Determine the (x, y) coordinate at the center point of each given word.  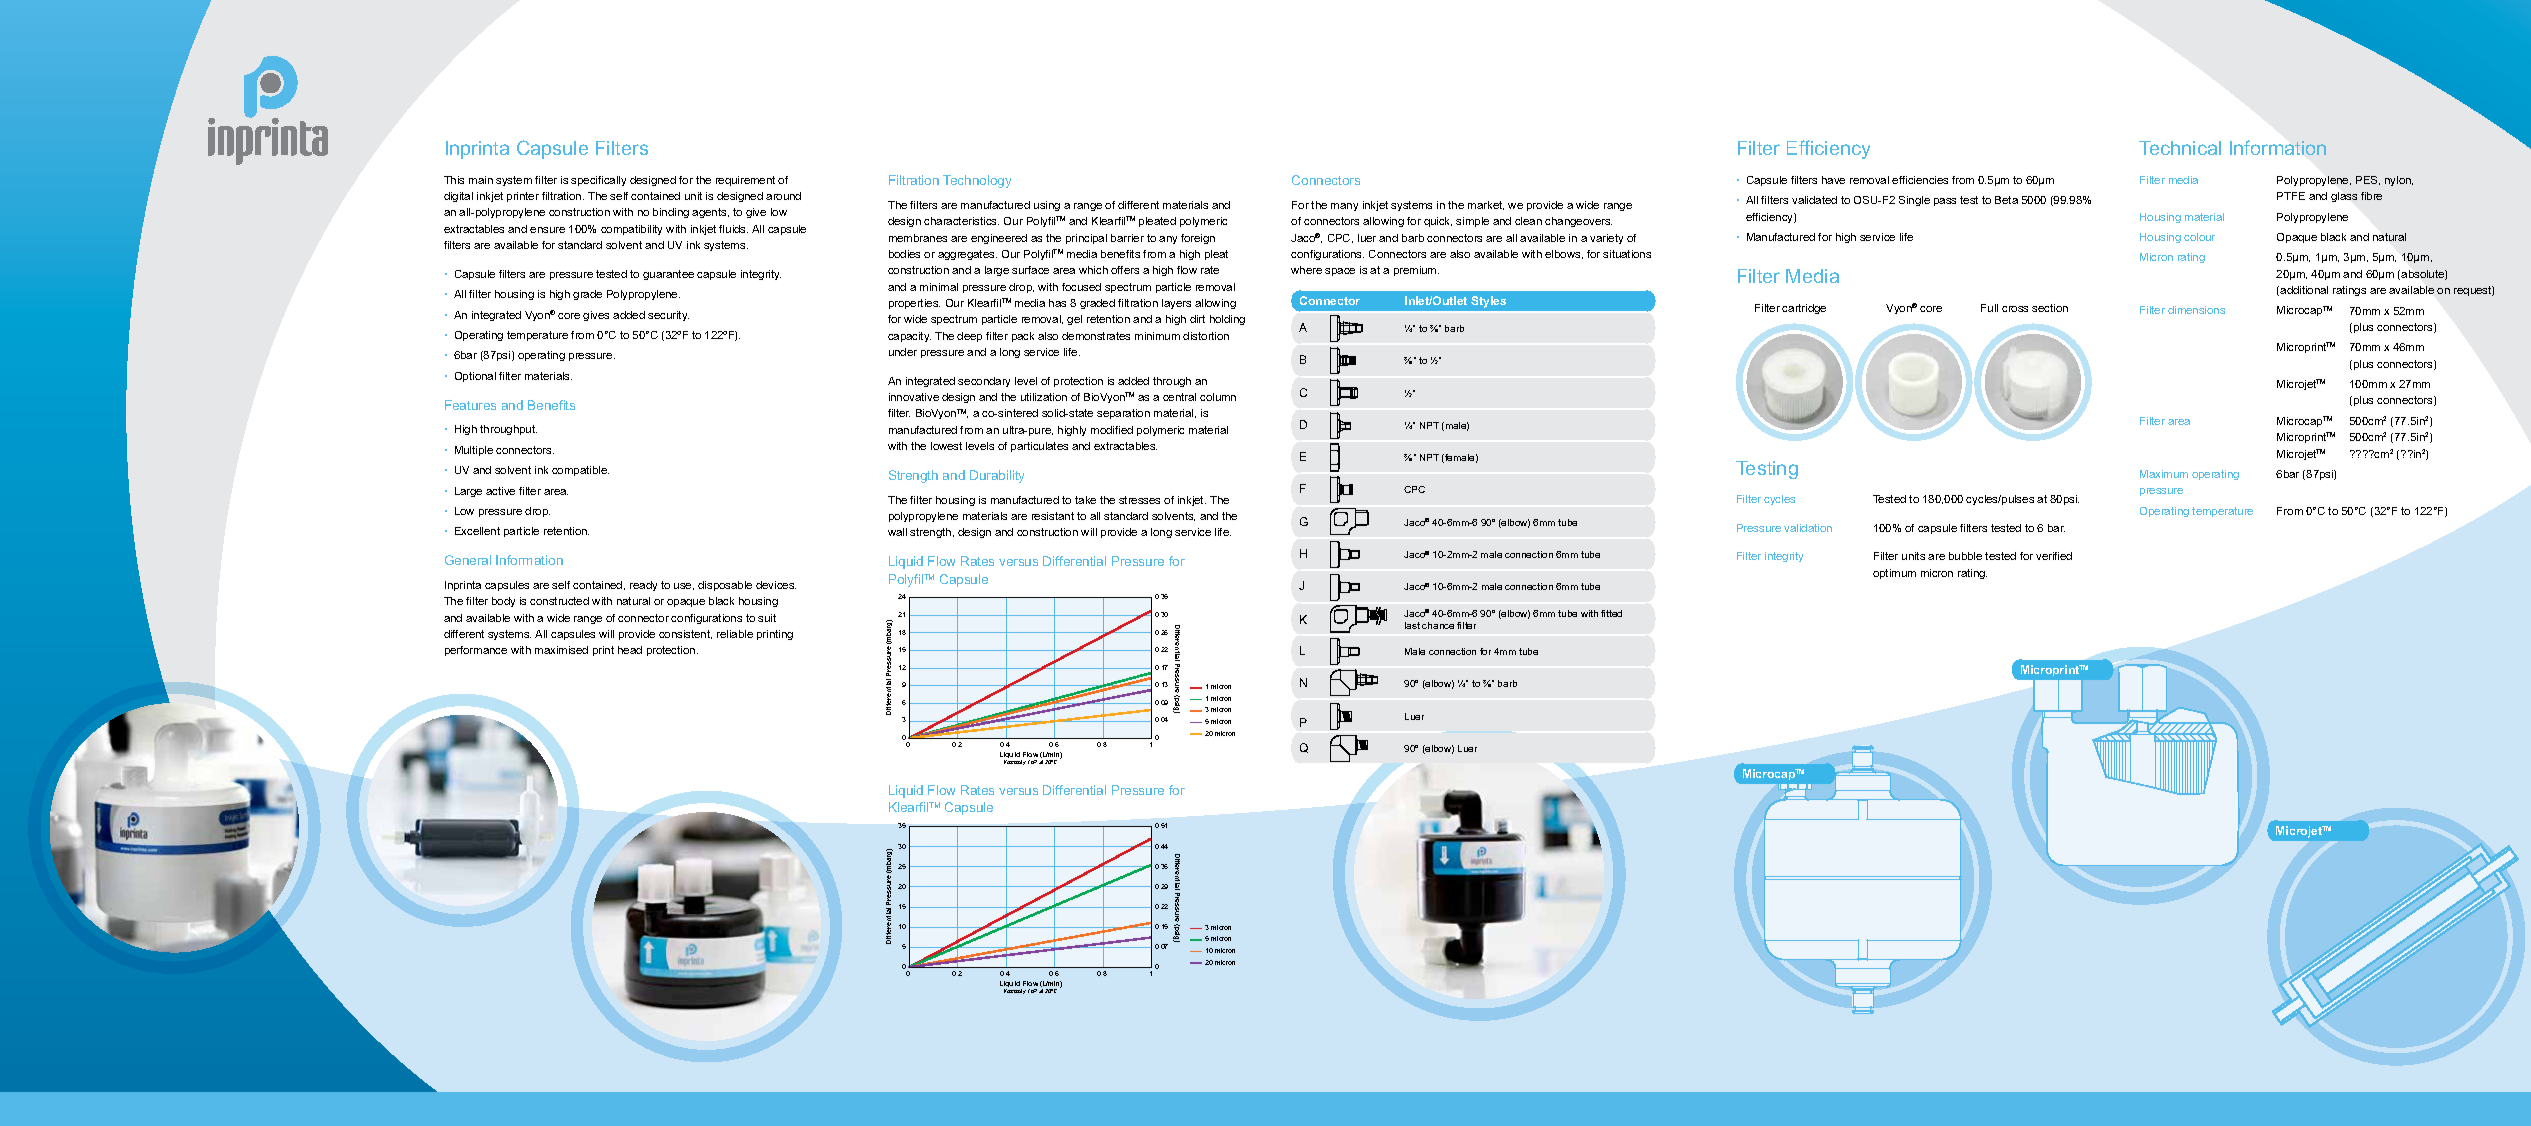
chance (1438, 625)
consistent (685, 634)
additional (2304, 290)
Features (470, 405)
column (1218, 397)
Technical (2180, 148)
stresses (1139, 500)
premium (1416, 271)
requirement (745, 181)
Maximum (2164, 474)
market (1486, 205)
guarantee (668, 275)
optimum (1894, 574)
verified (2054, 556)
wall (897, 532)
